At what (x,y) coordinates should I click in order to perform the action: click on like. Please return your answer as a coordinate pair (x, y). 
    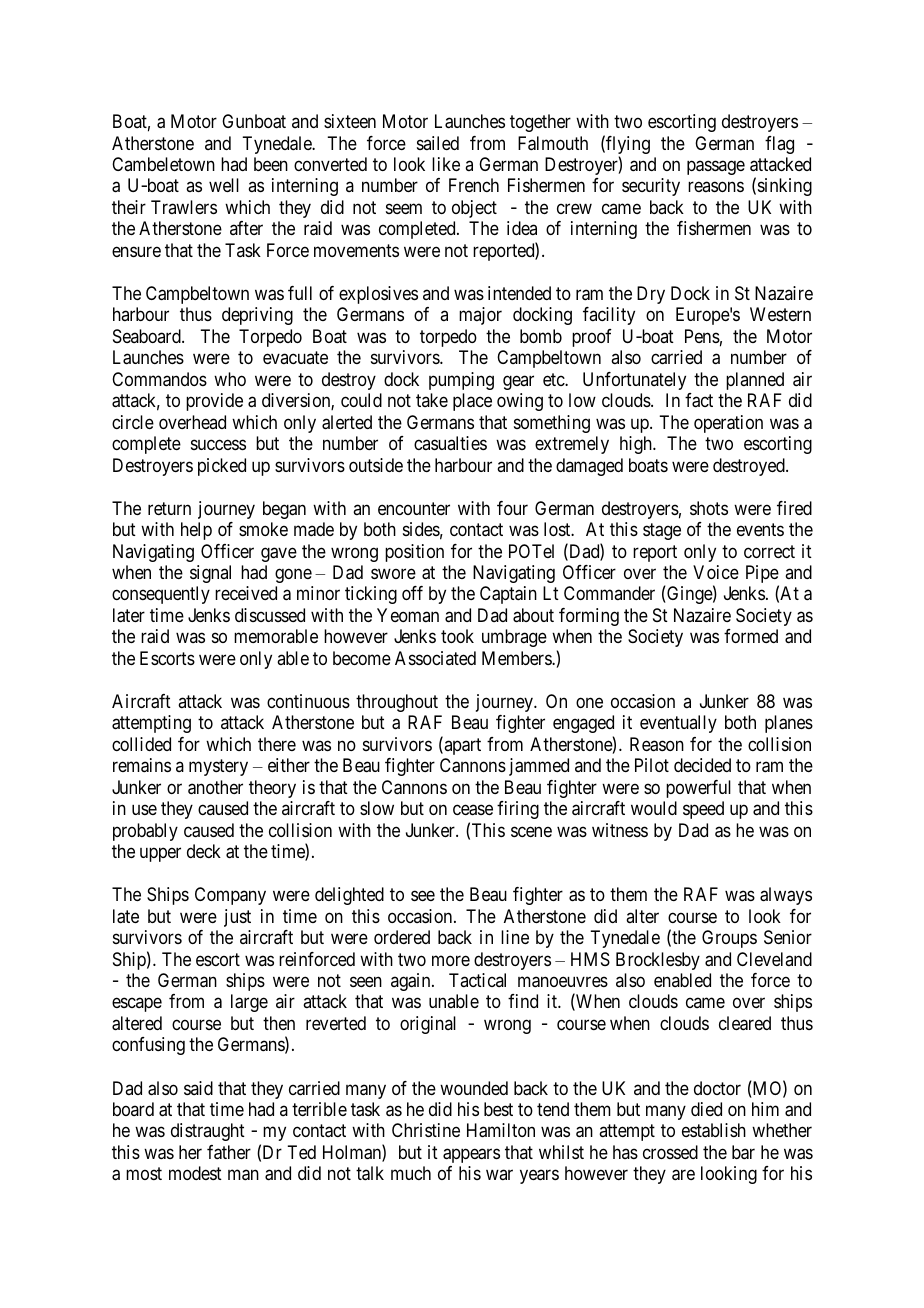
    Looking at the image, I should click on (446, 164).
